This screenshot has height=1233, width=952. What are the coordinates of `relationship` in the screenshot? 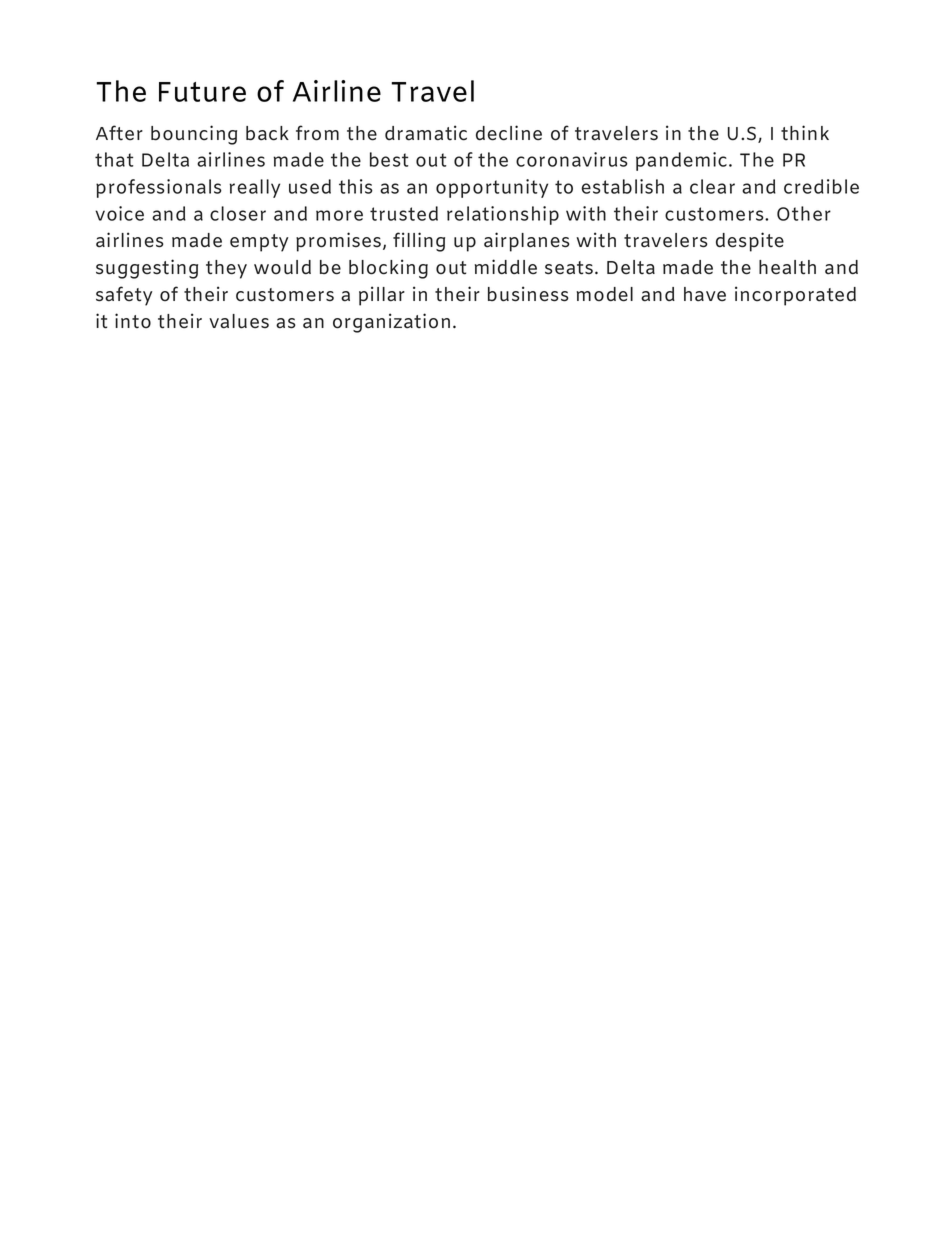 It's located at (503, 215).
